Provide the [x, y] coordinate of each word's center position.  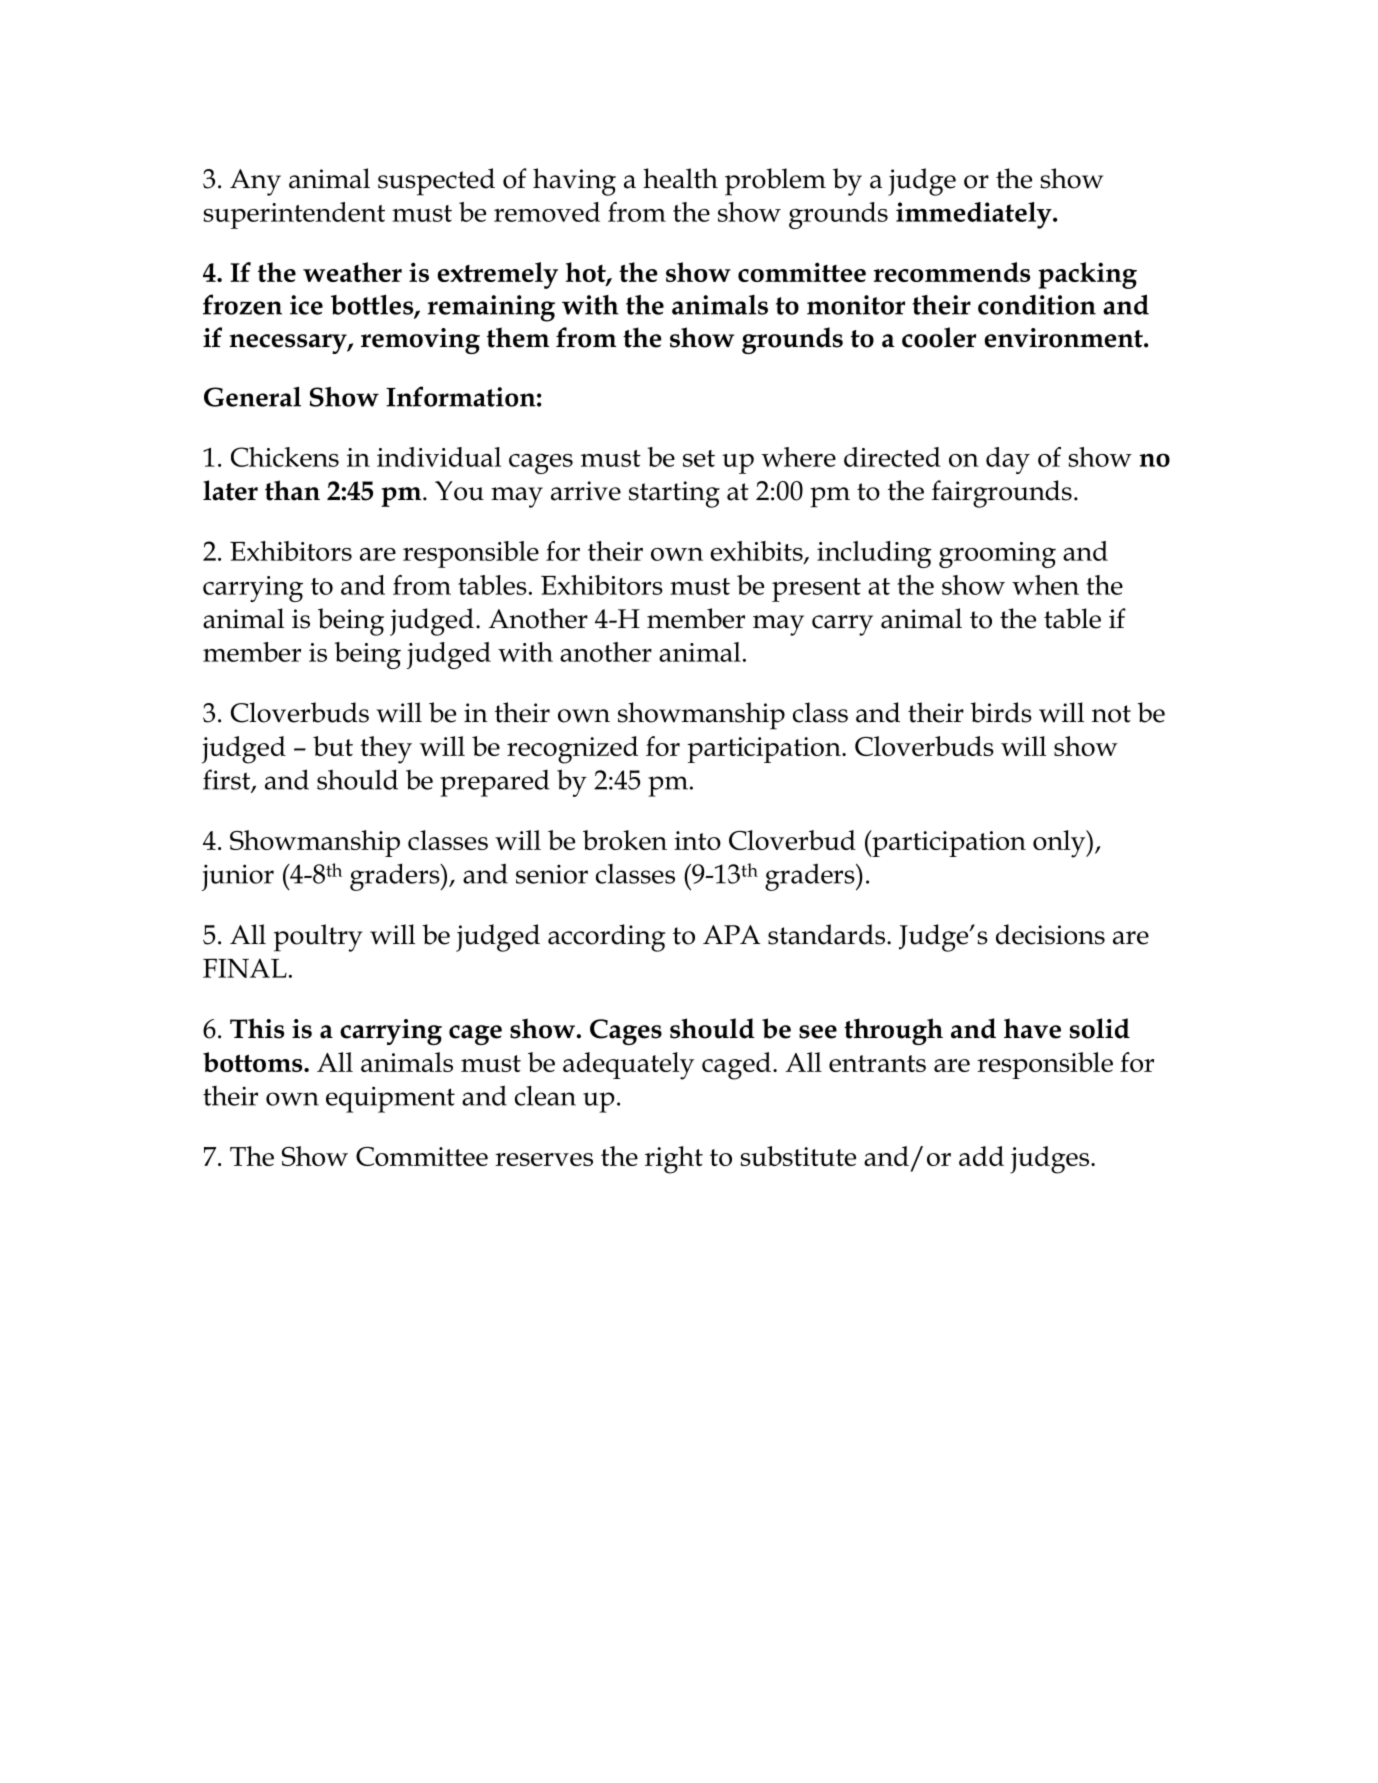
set [699, 458]
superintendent [294, 215]
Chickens [285, 457]
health [680, 178]
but [333, 746]
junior [237, 877]
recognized [572, 750]
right [674, 1160]
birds [1001, 712]
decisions [1050, 934]
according [607, 938]
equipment [390, 1099]
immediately [975, 215]
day [1008, 460]
